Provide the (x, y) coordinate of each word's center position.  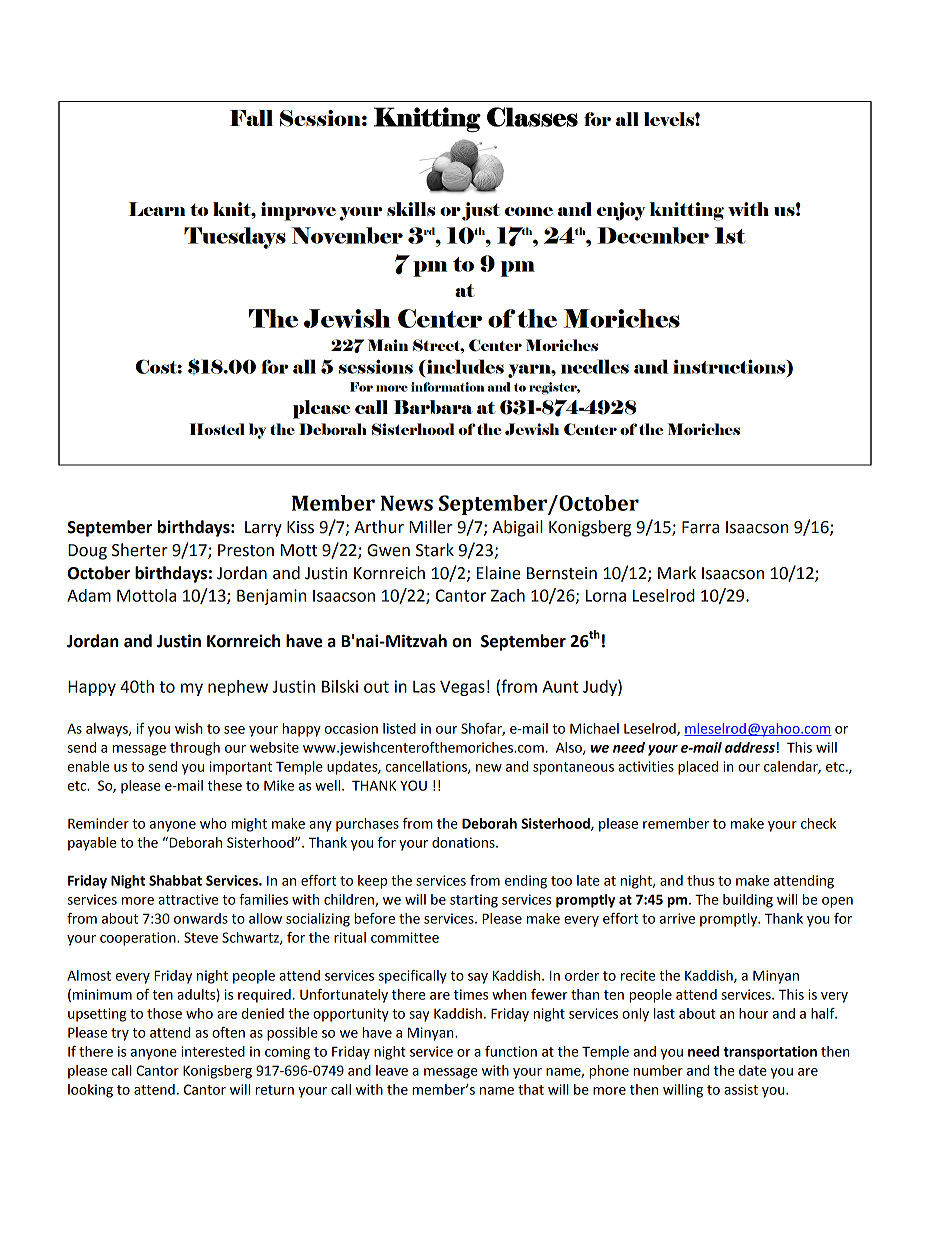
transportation (770, 1053)
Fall (251, 118)
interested (213, 1051)
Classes (532, 117)
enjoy (621, 211)
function (511, 1051)
